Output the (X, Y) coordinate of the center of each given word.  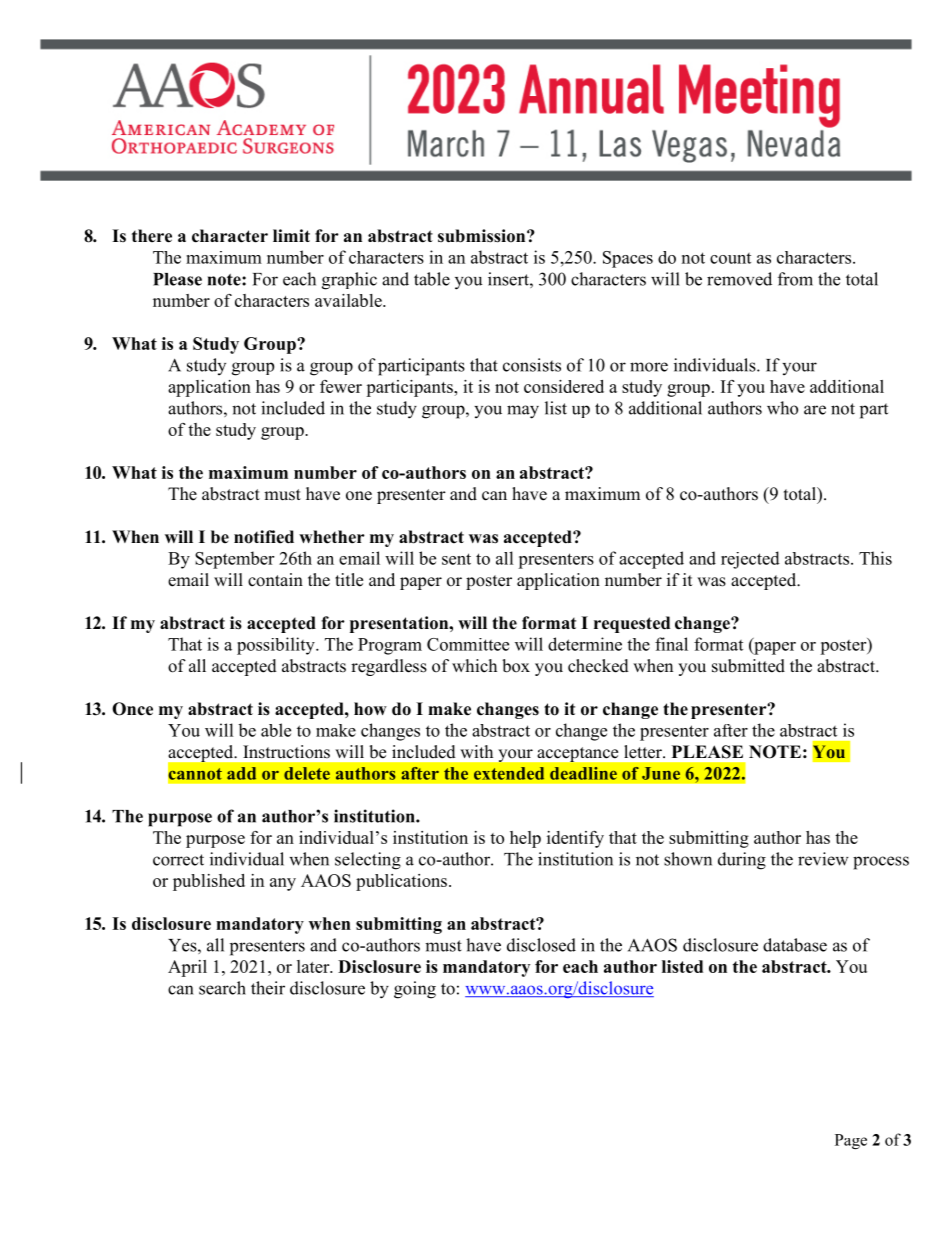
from (795, 279)
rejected (750, 560)
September (234, 560)
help (525, 839)
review (823, 859)
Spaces (628, 259)
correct (178, 860)
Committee (468, 644)
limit (291, 235)
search (222, 988)
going (415, 990)
